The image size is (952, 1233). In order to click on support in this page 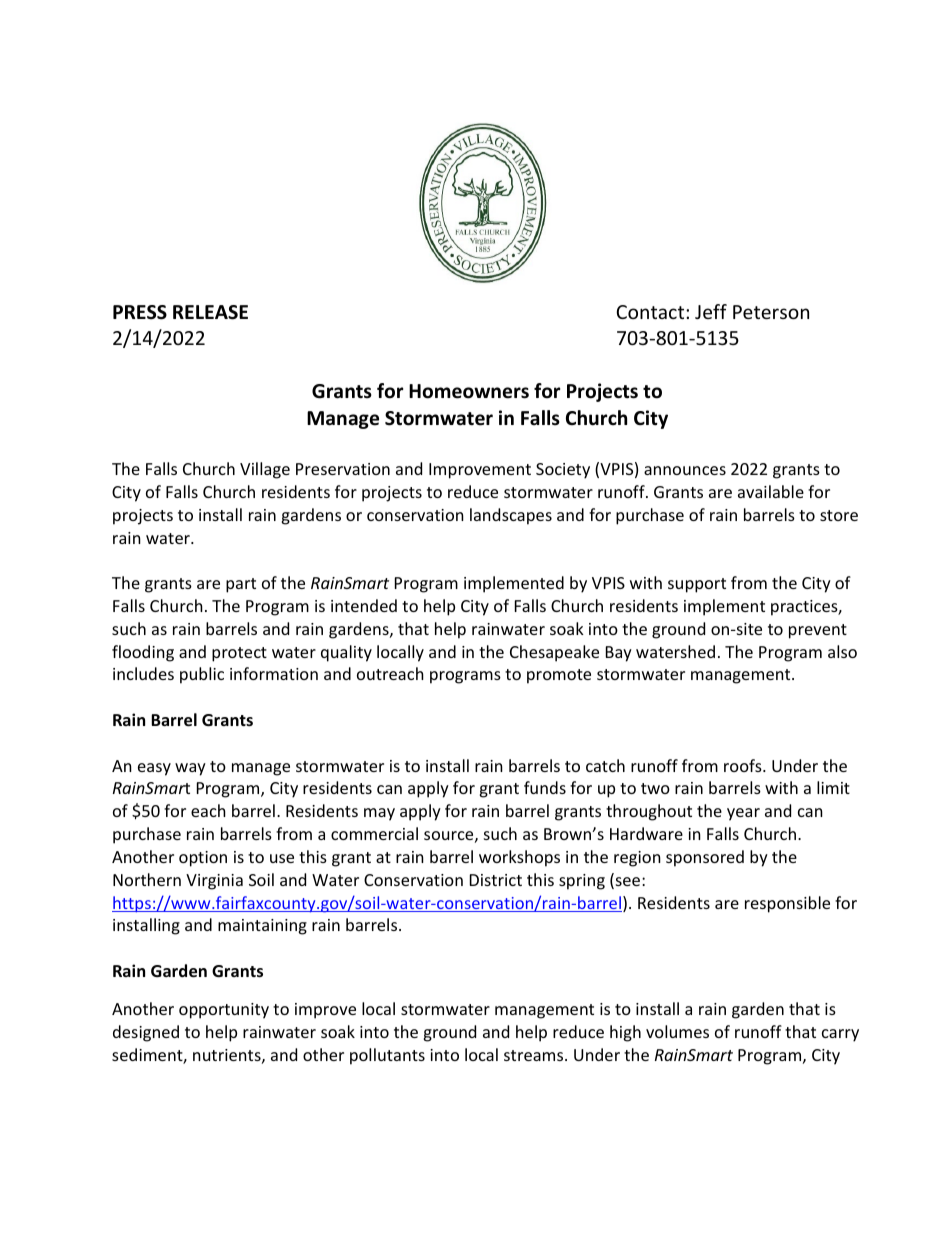, I will do `click(697, 585)`.
